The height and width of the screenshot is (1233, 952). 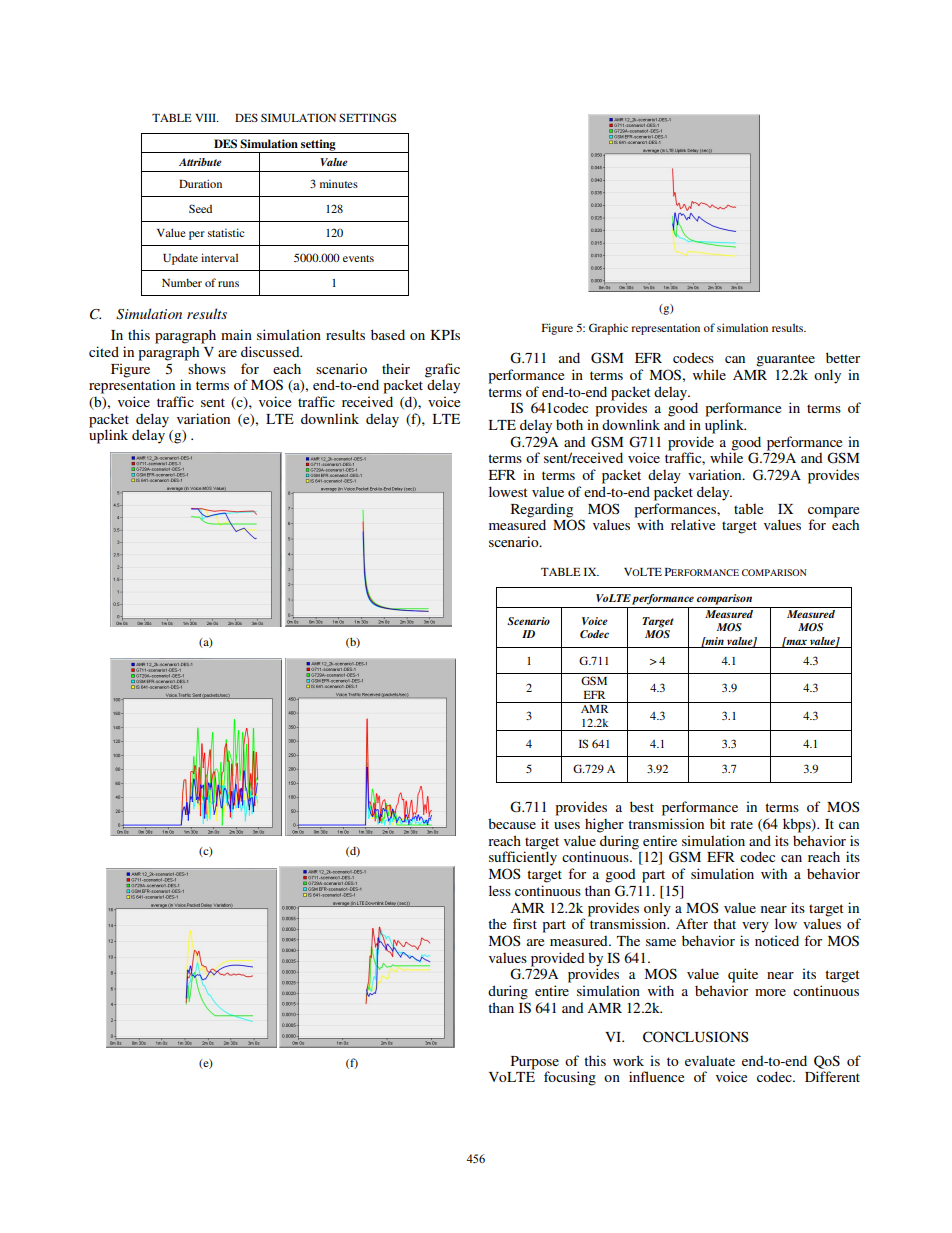 What do you see at coordinates (200, 162) in the screenshot?
I see `Attribute` at bounding box center [200, 162].
